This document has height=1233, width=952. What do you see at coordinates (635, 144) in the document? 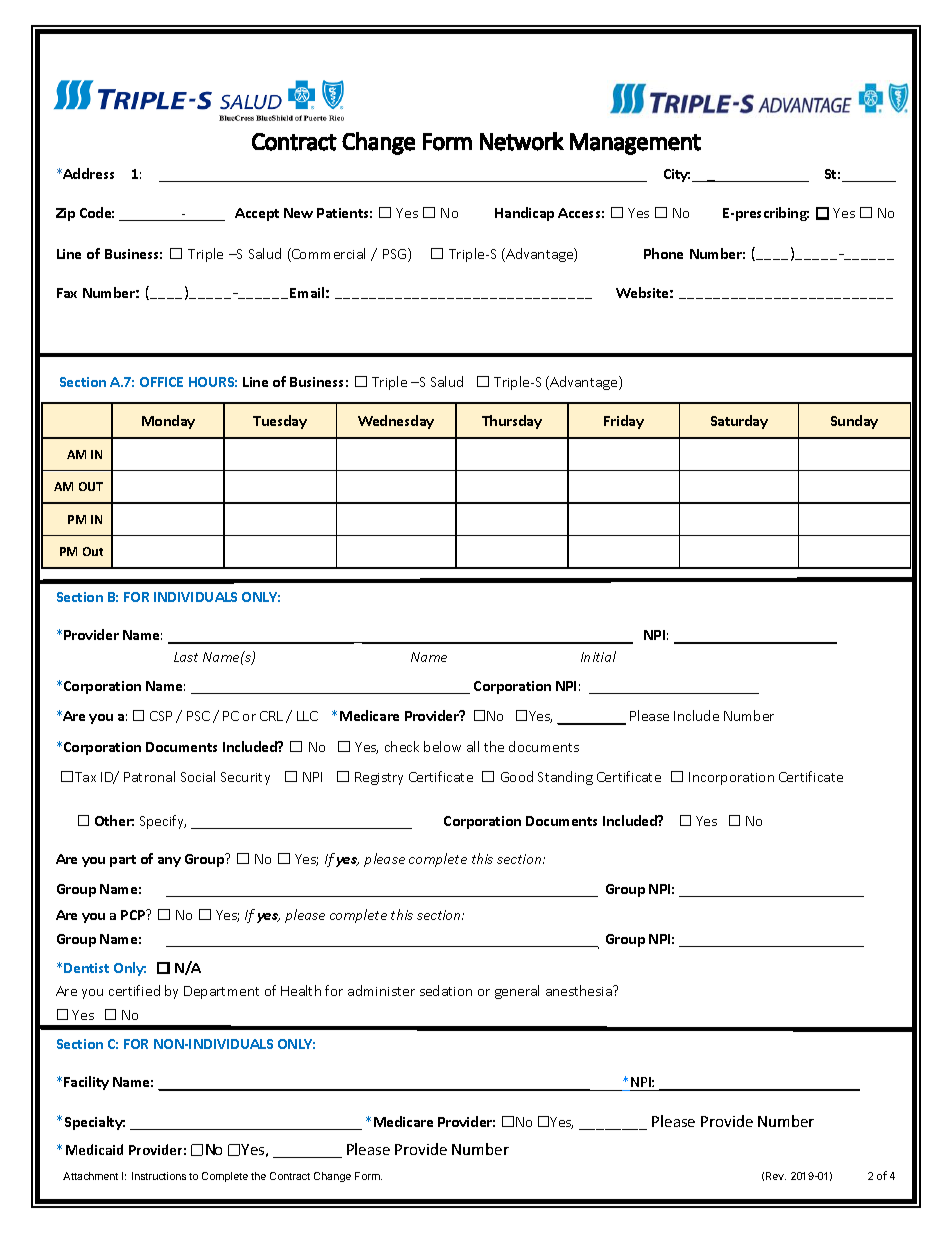
I see `Management` at bounding box center [635, 144].
